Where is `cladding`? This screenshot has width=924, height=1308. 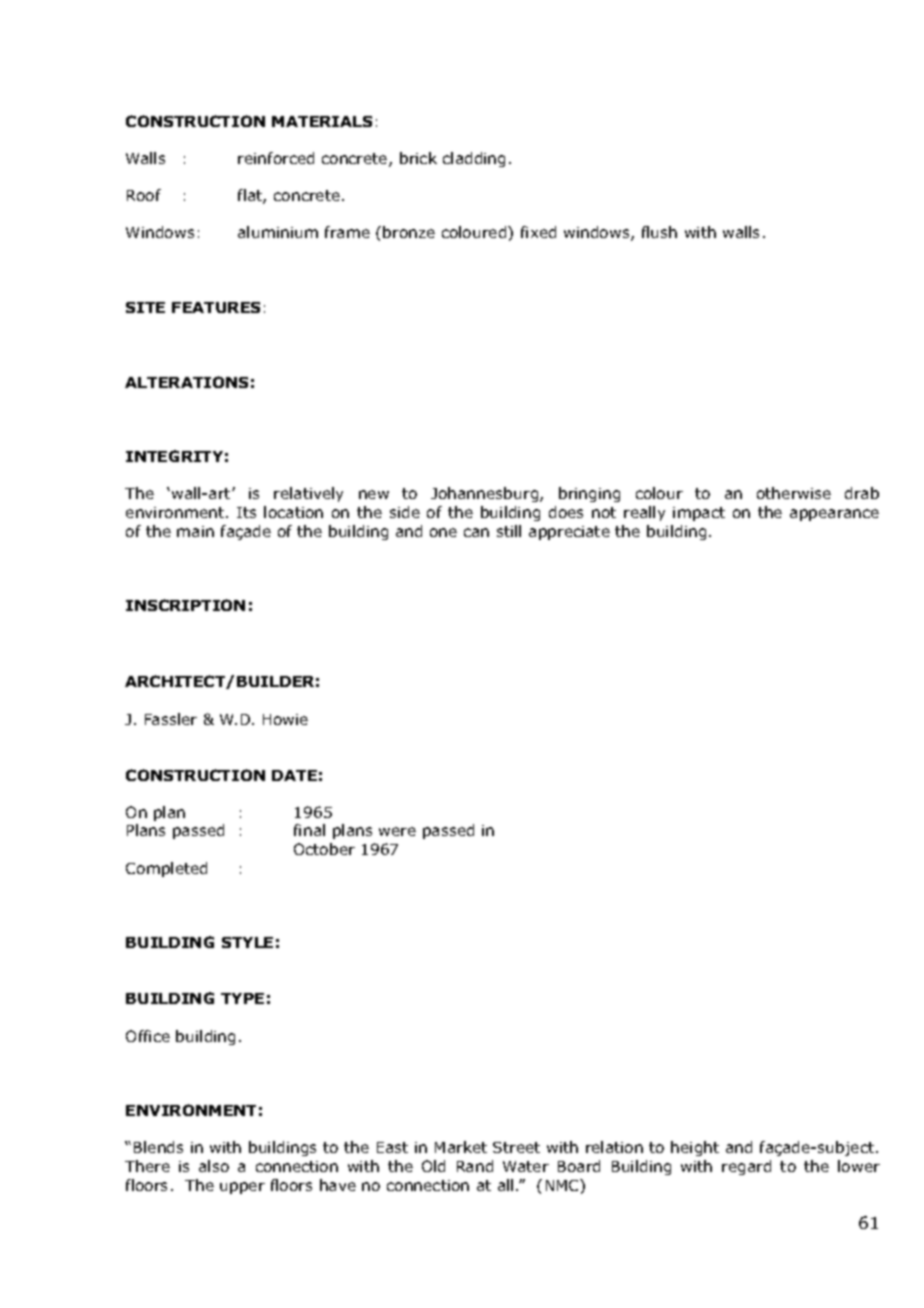
cladding is located at coordinates (474, 159).
